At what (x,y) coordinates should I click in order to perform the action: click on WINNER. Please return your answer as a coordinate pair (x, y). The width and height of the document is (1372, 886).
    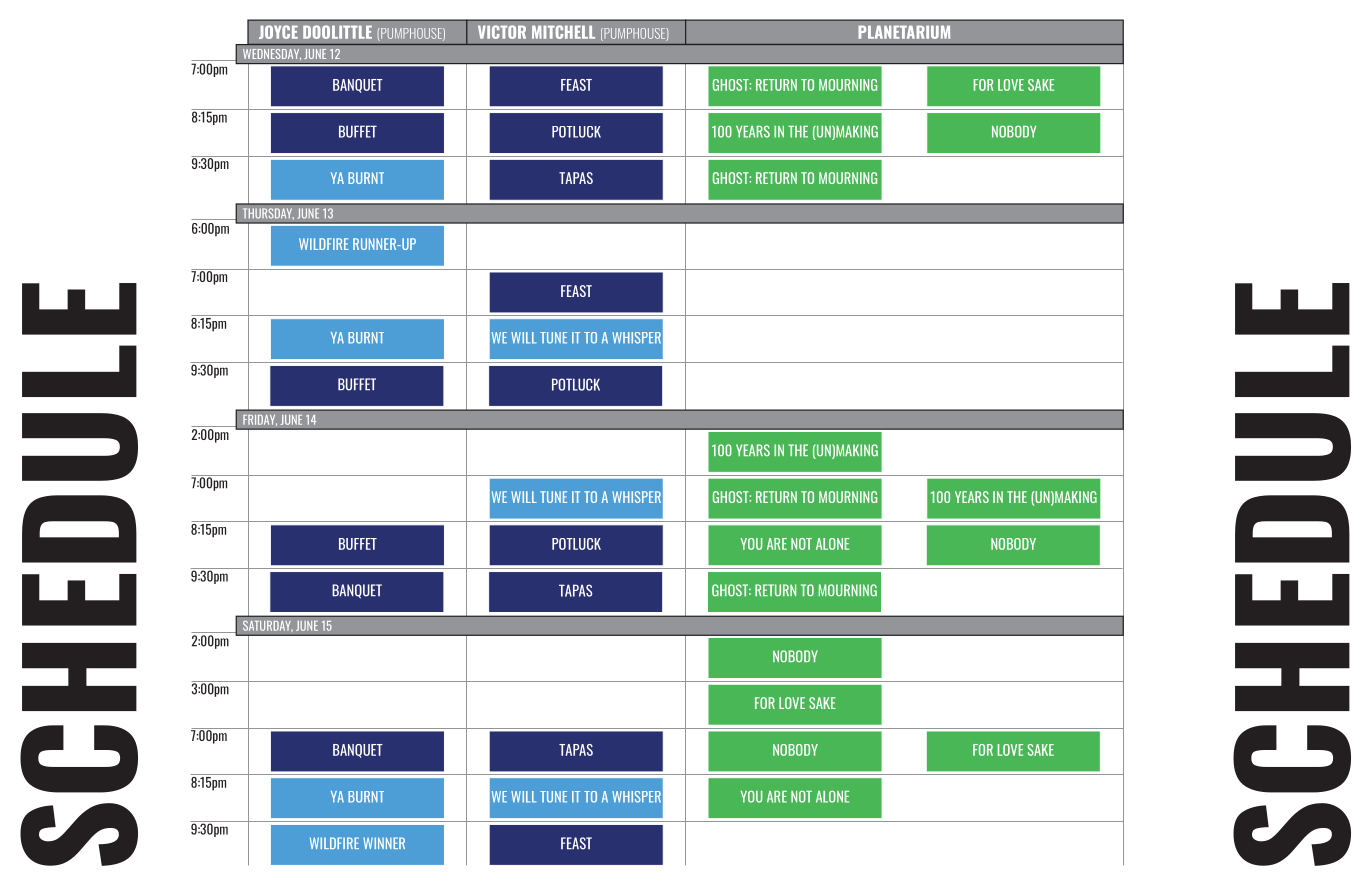
    Looking at the image, I should click on (384, 843).
